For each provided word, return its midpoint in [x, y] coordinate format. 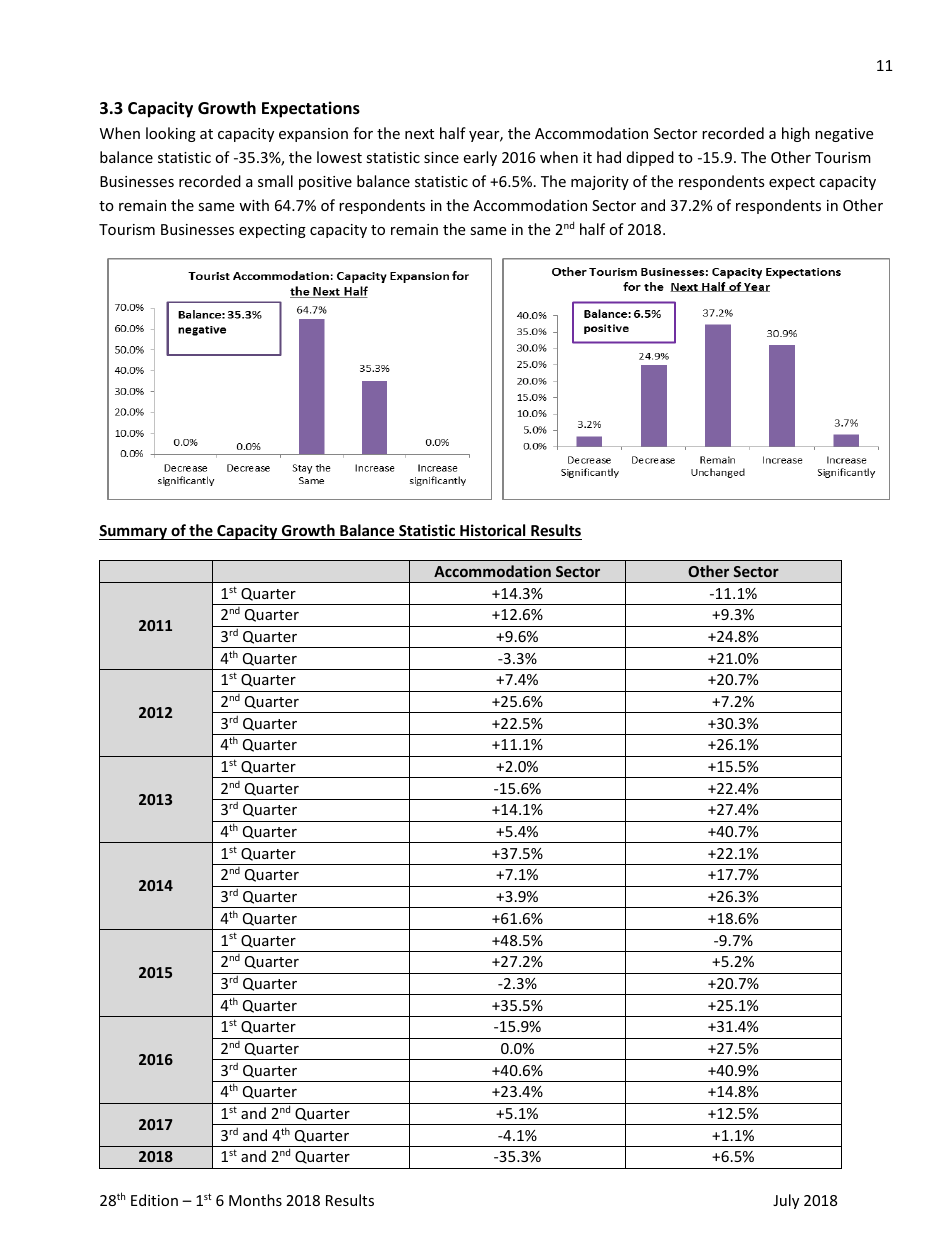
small [275, 181]
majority [600, 183]
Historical [493, 532]
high [796, 134]
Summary [134, 532]
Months [255, 1200]
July [786, 1201]
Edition [154, 1200]
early [480, 158]
